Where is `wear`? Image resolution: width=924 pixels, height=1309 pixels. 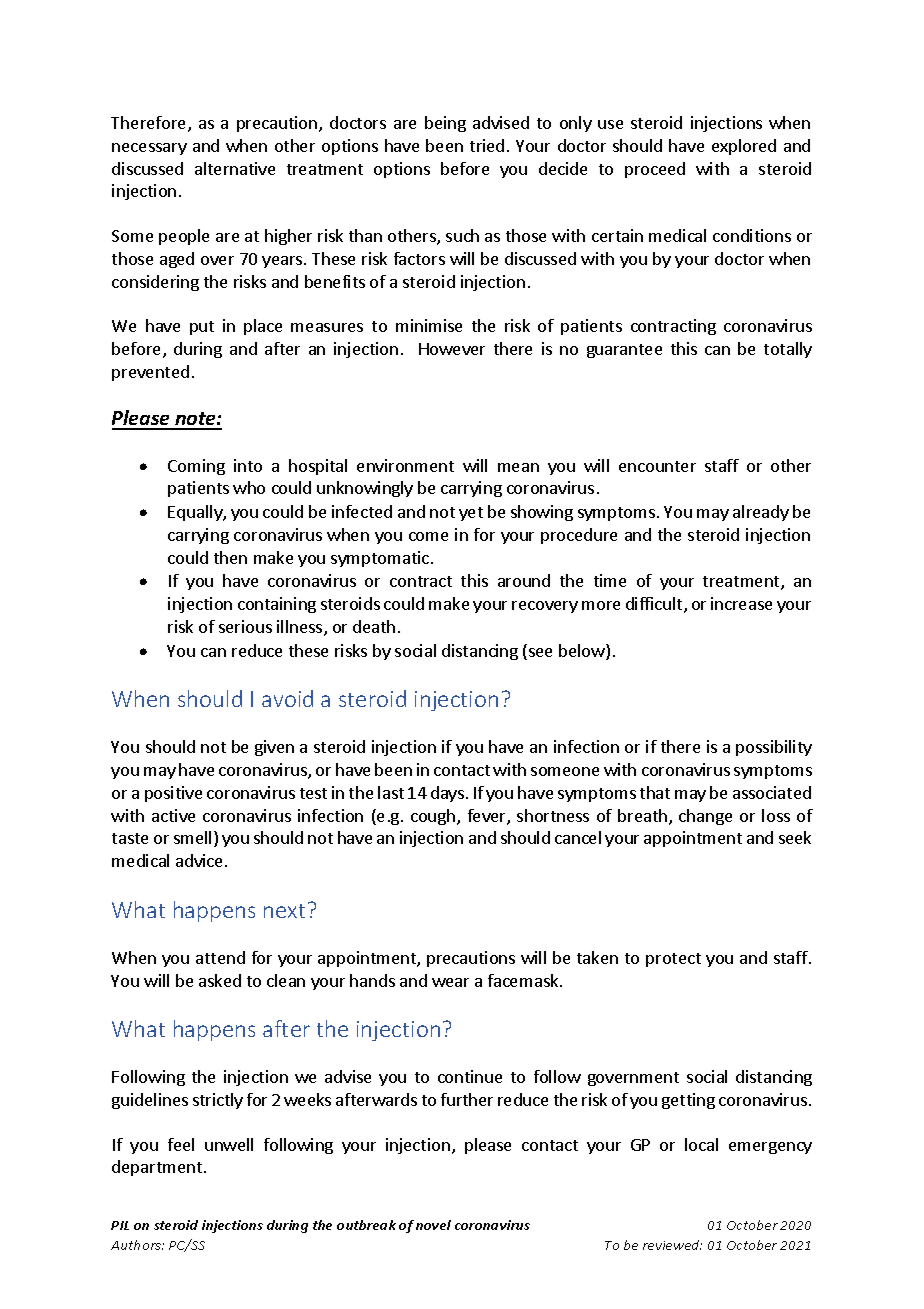 wear is located at coordinates (450, 982).
